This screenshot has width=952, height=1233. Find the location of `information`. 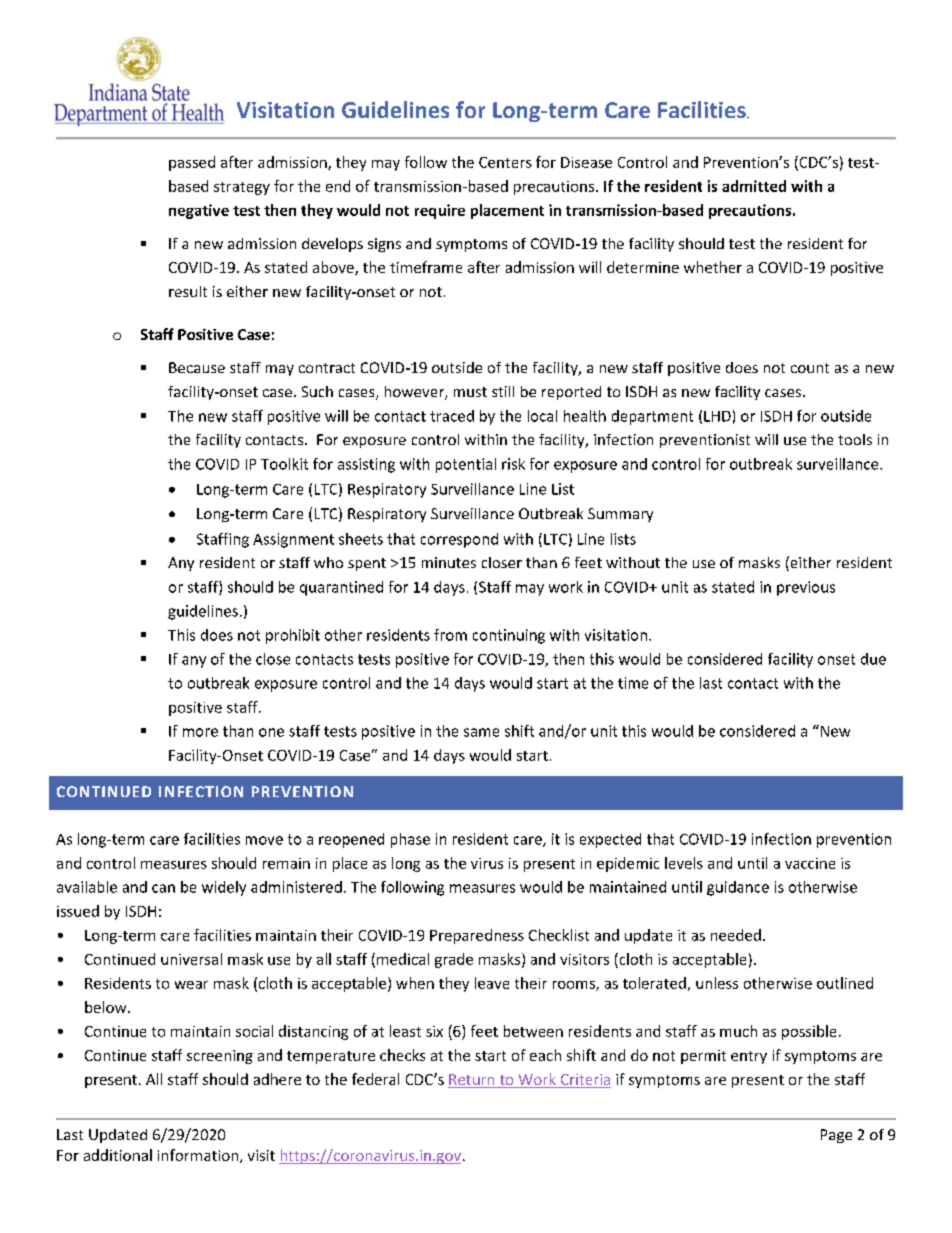

information is located at coordinates (199, 1156).
